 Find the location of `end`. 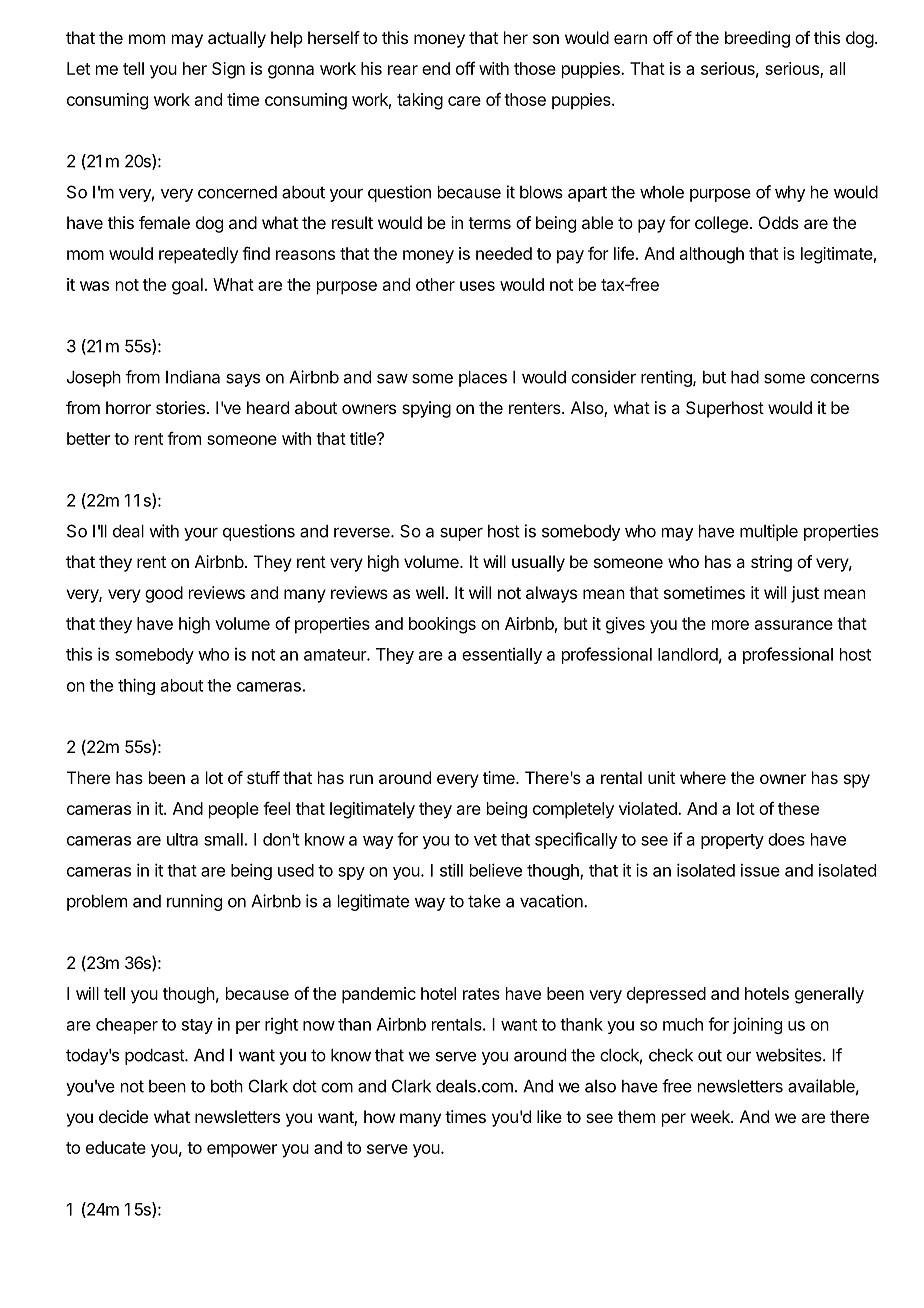

end is located at coordinates (436, 68).
